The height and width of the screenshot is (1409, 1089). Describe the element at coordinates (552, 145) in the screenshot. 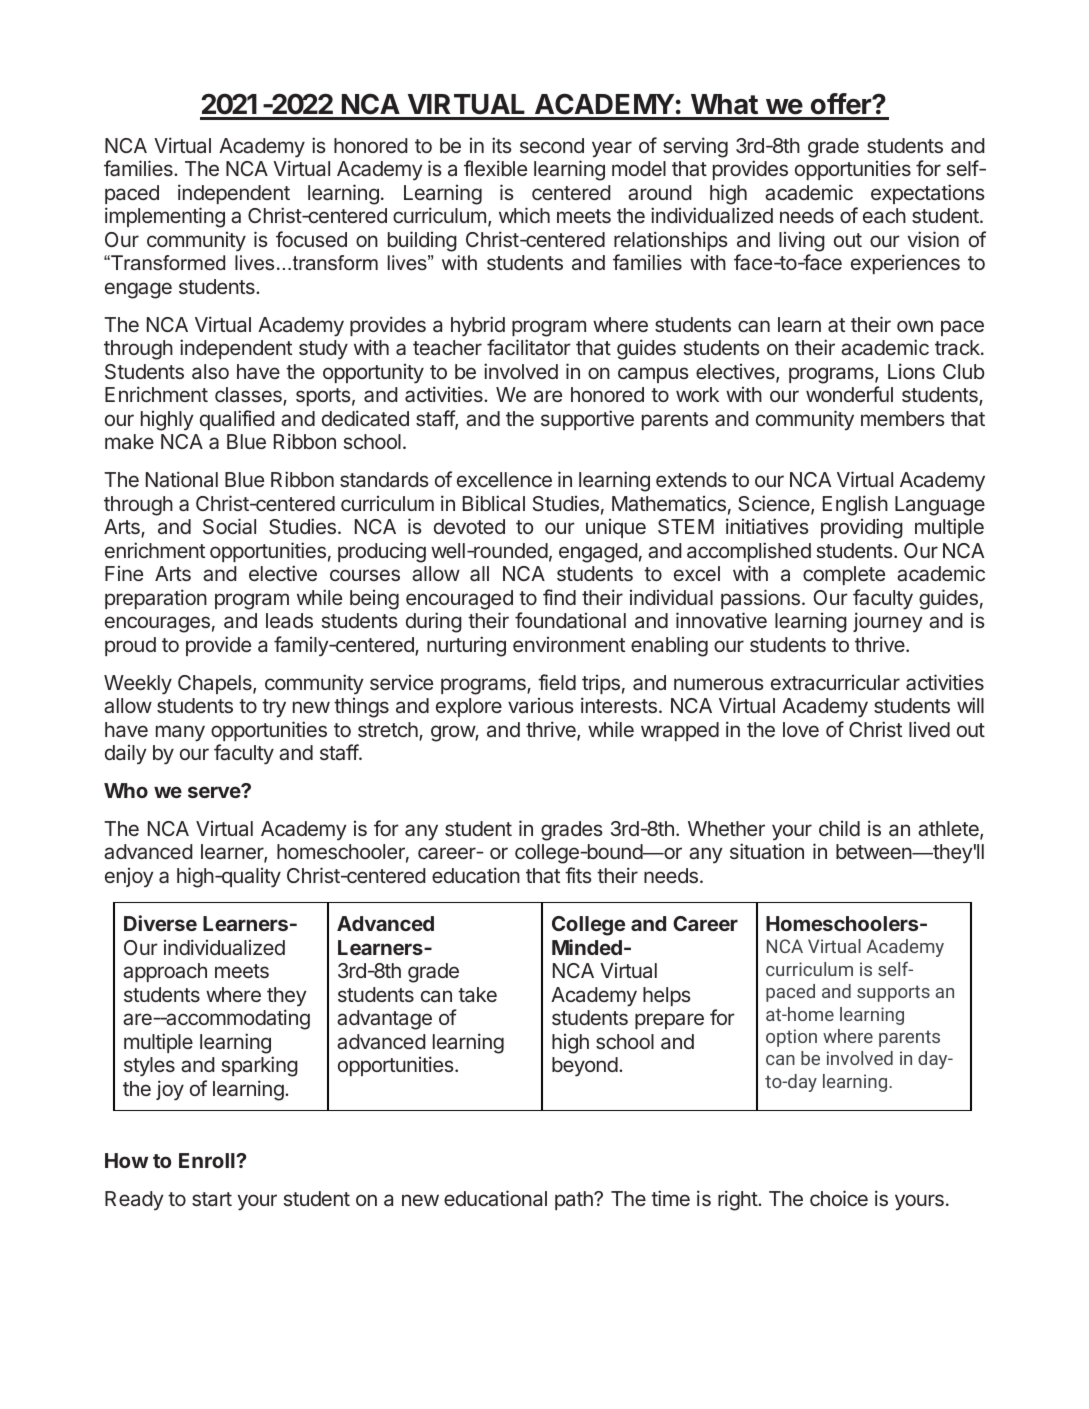

I see `second` at that location.
